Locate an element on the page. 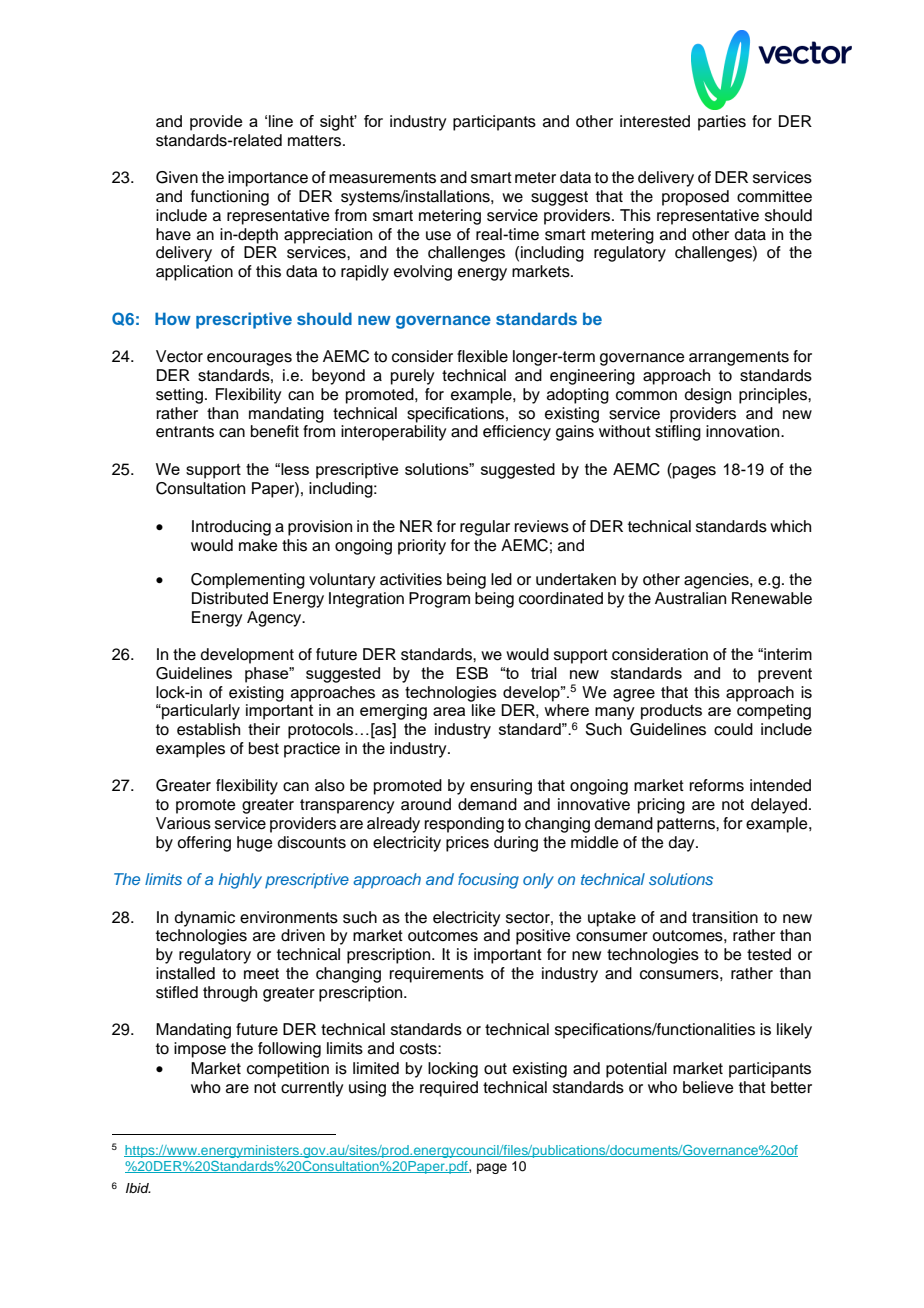  parties is located at coordinates (722, 123).
